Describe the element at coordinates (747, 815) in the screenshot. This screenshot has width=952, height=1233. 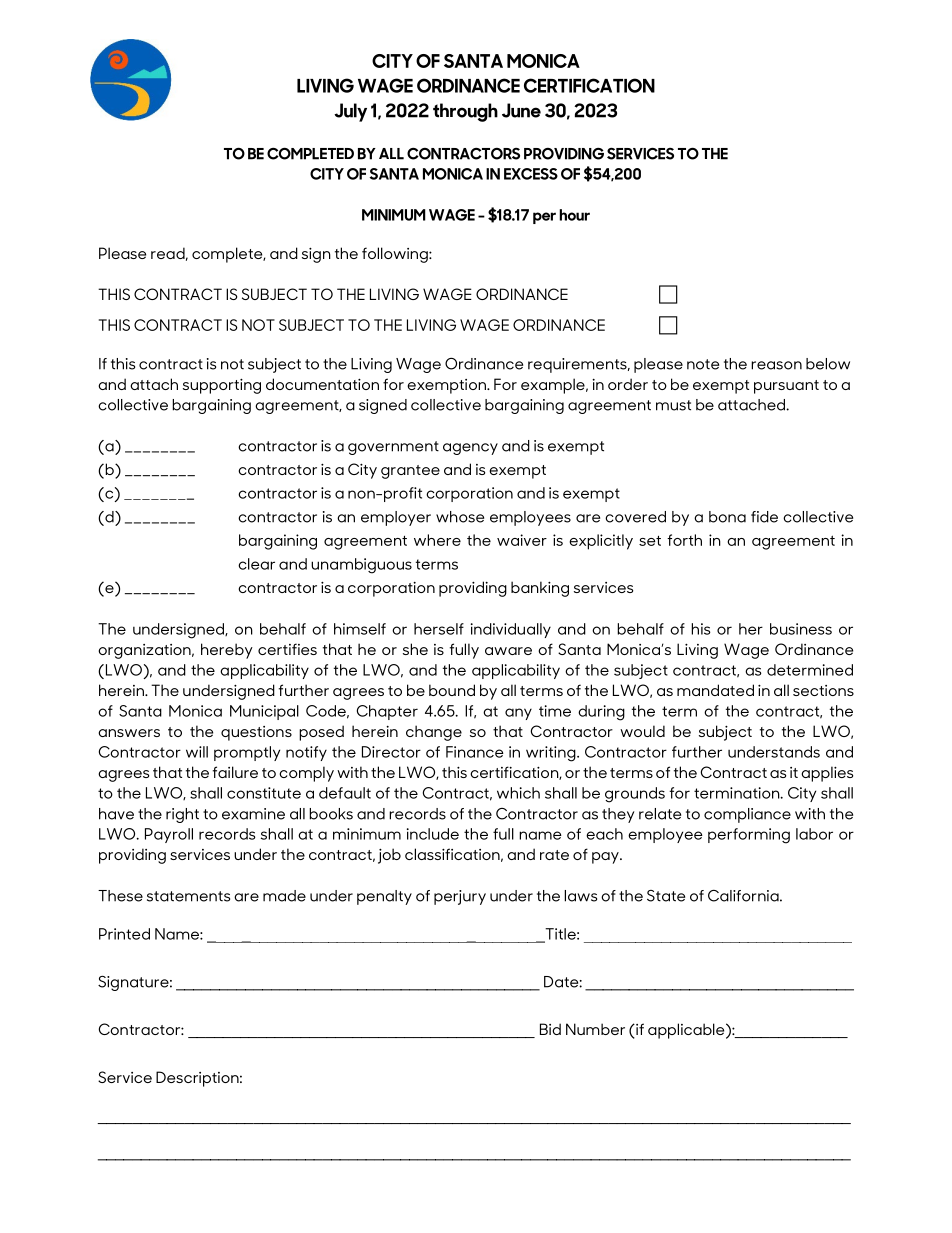
I see `compliance` at that location.
